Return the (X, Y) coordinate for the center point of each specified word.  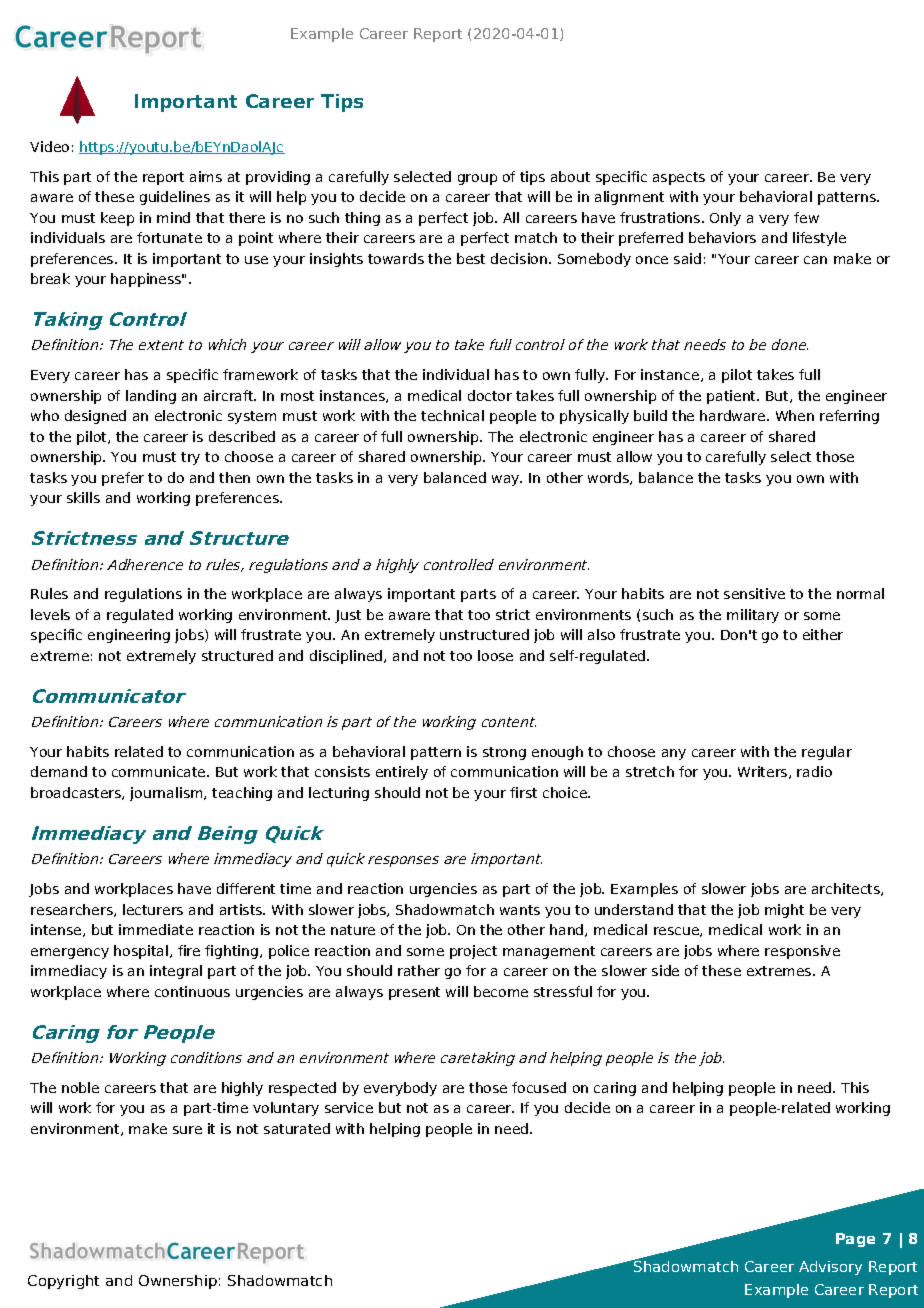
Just (348, 616)
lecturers (153, 909)
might (784, 911)
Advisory (830, 1268)
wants (520, 910)
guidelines (175, 198)
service (349, 1107)
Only (725, 219)
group (477, 179)
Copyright (63, 1282)
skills (83, 497)
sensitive (754, 593)
